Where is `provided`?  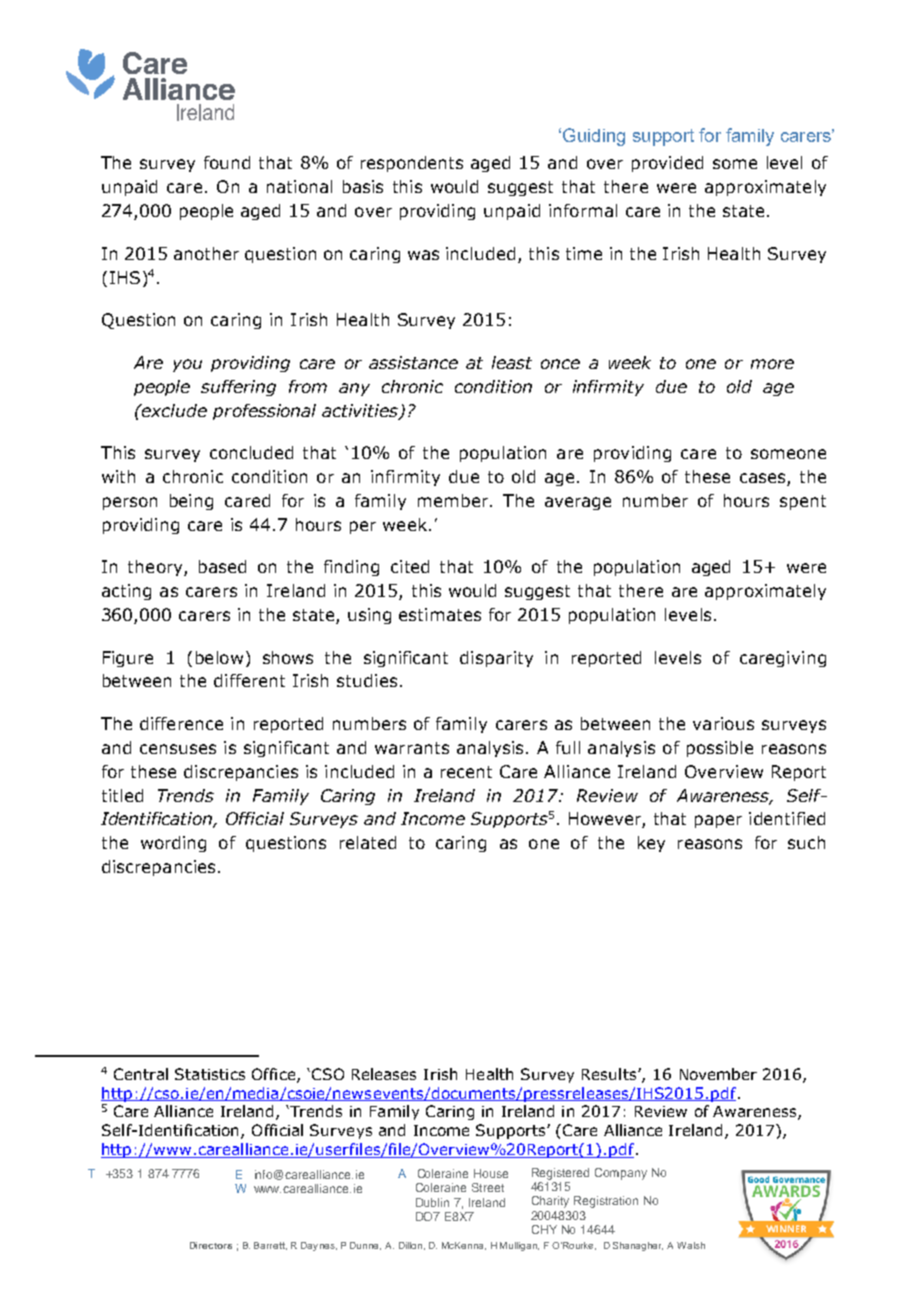 provided is located at coordinates (667, 164).
